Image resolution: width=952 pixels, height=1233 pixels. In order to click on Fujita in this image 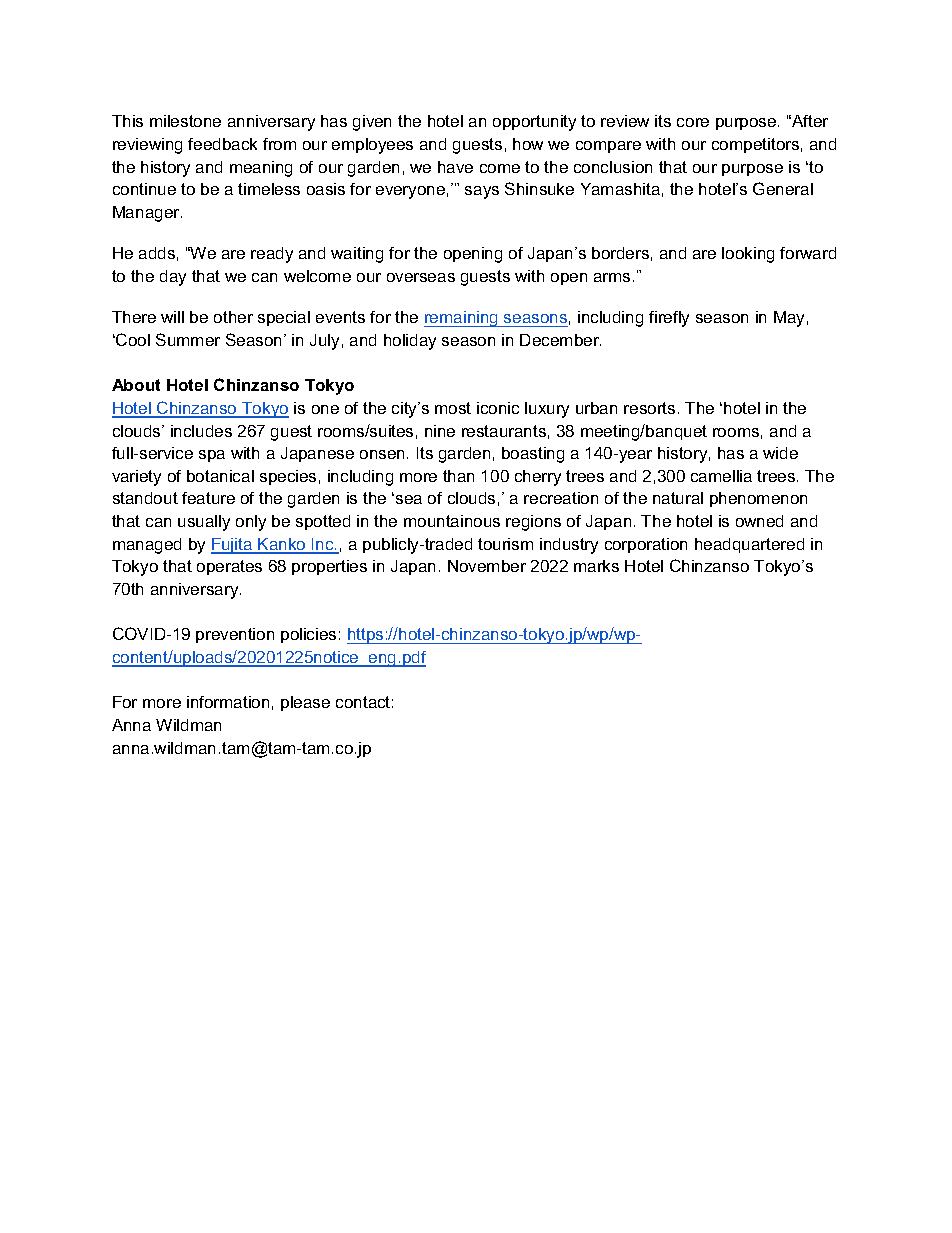, I will do `click(233, 546)`.
